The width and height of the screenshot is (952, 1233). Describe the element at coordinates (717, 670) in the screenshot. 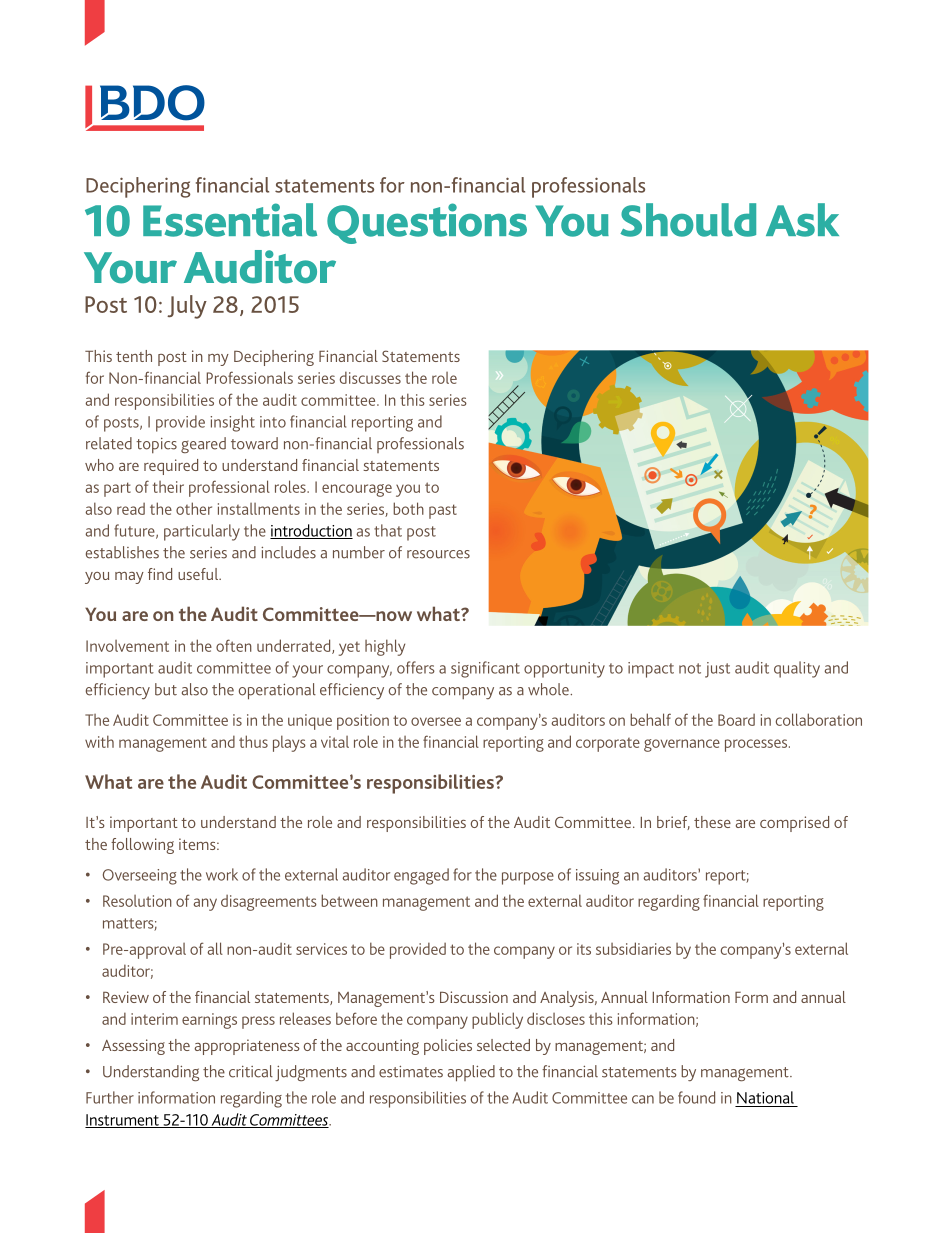

I see `just` at that location.
